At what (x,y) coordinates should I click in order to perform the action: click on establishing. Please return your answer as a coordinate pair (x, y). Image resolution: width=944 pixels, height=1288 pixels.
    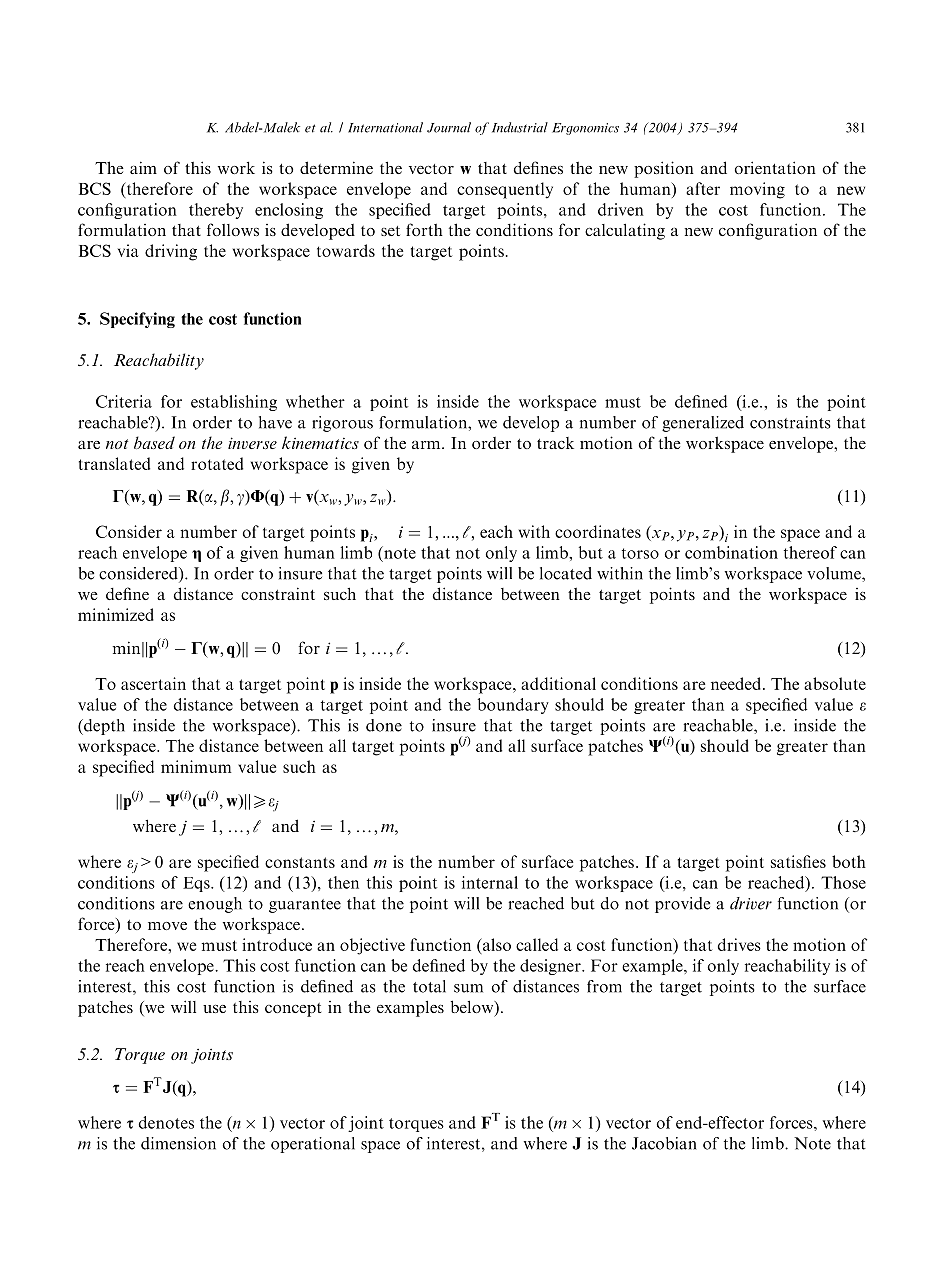
    Looking at the image, I should click on (234, 403).
